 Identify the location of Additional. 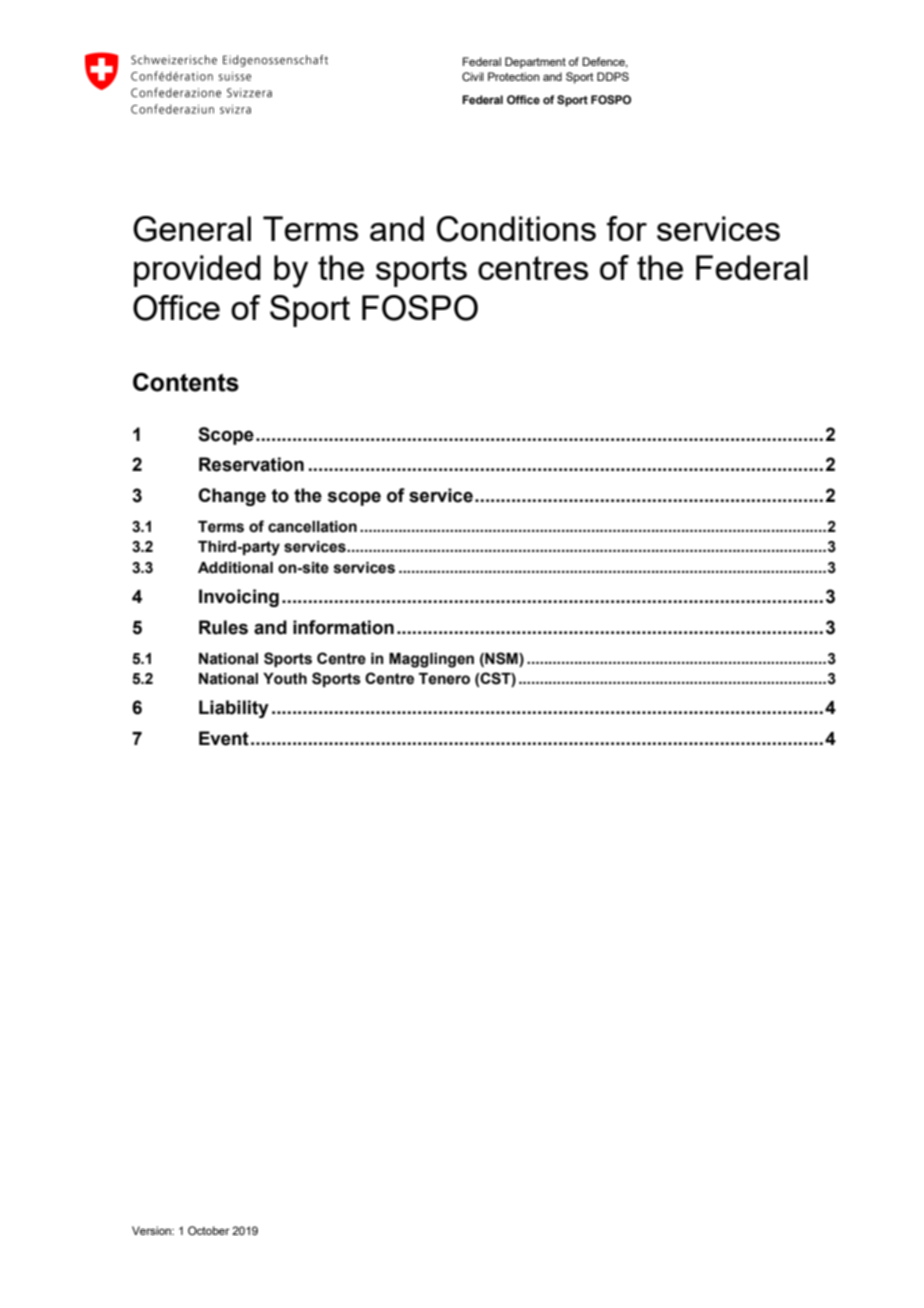
(235, 568).
